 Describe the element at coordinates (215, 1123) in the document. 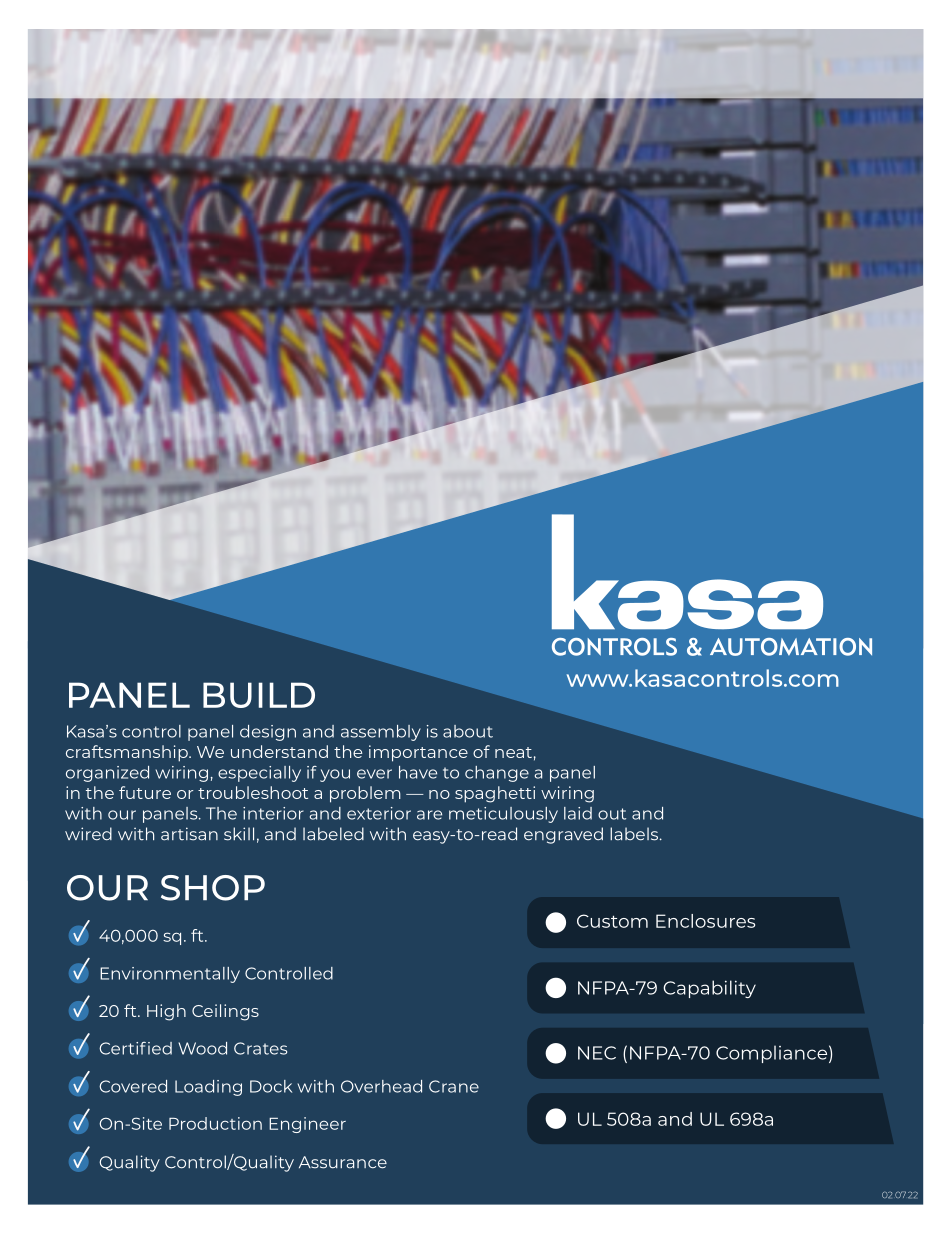

I see `Production` at that location.
